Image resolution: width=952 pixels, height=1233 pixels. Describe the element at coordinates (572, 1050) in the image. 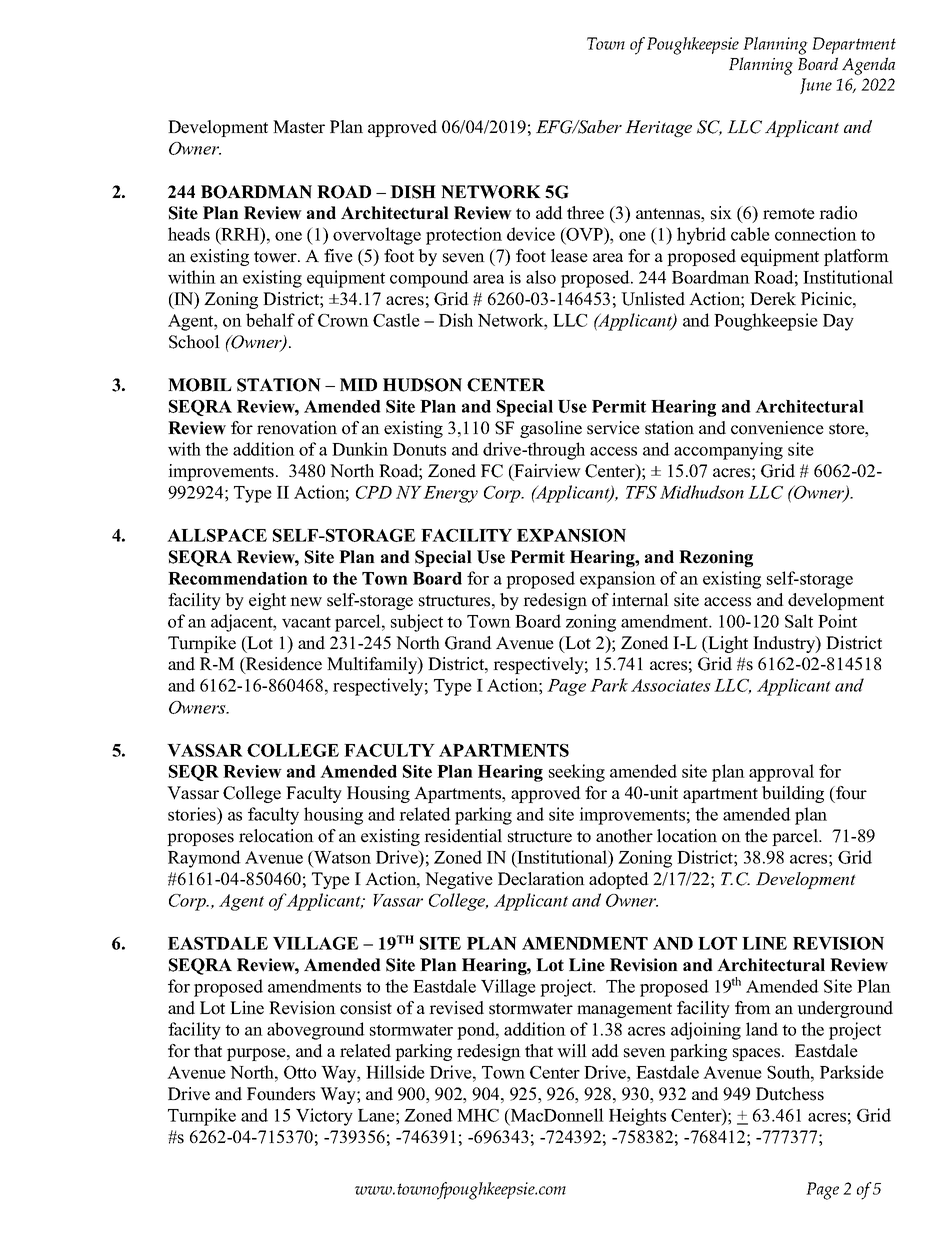

I see `will` at that location.
